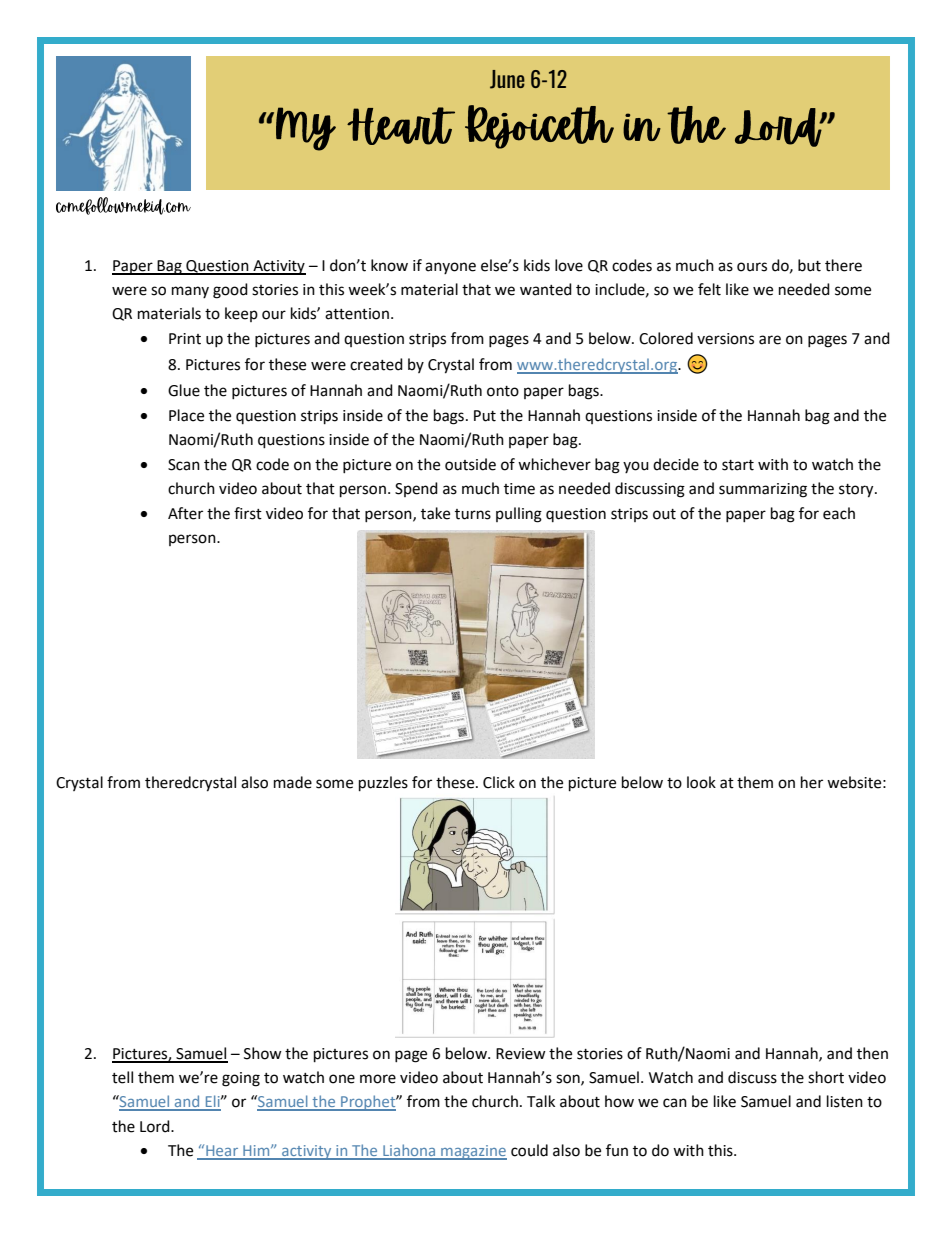  Describe the element at coordinates (770, 340) in the screenshot. I see `are` at that location.
